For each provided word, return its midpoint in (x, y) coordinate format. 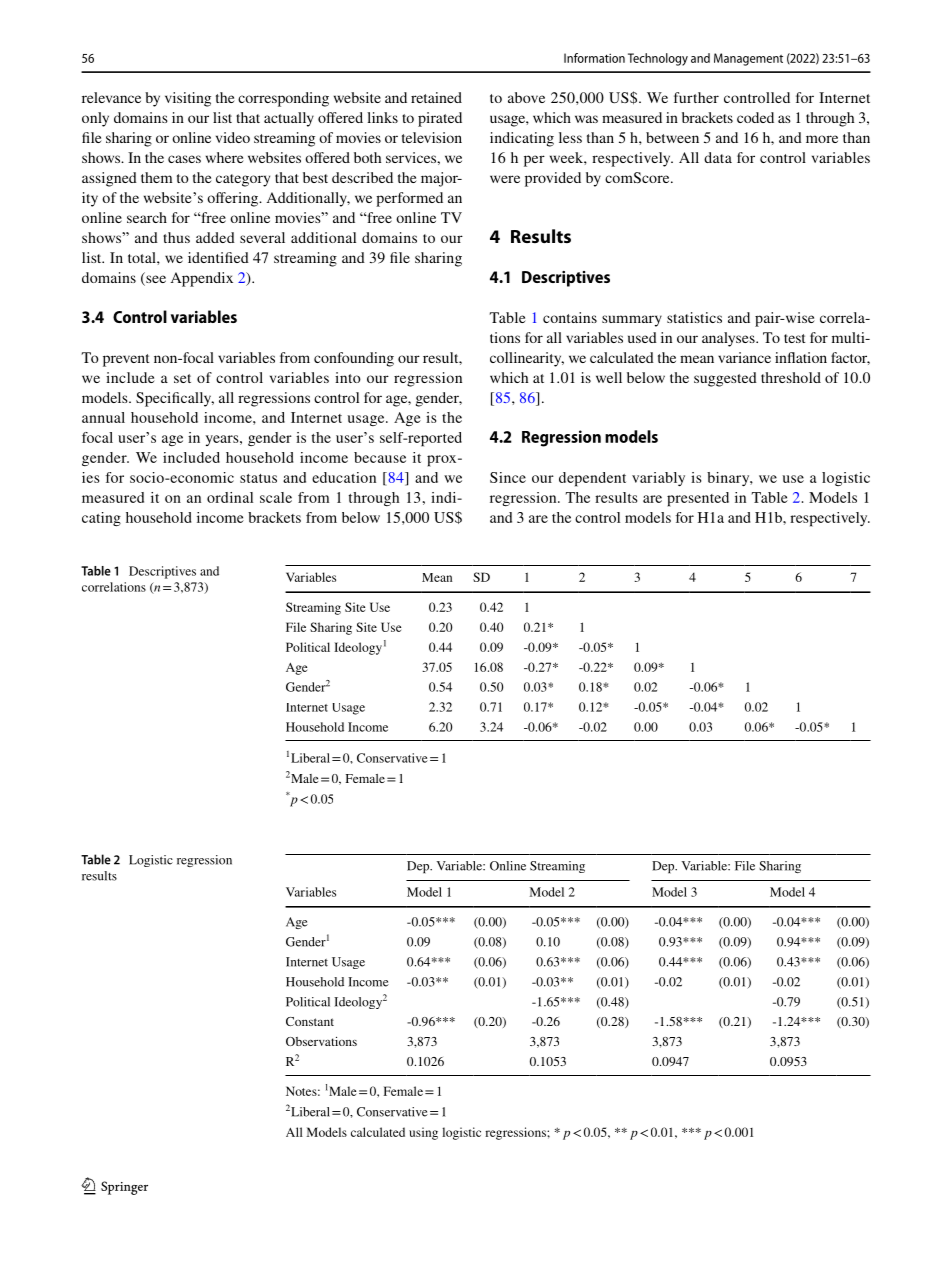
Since (508, 477)
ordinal (230, 497)
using (423, 1133)
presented (698, 499)
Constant (310, 1021)
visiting (188, 99)
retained (436, 97)
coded (755, 117)
